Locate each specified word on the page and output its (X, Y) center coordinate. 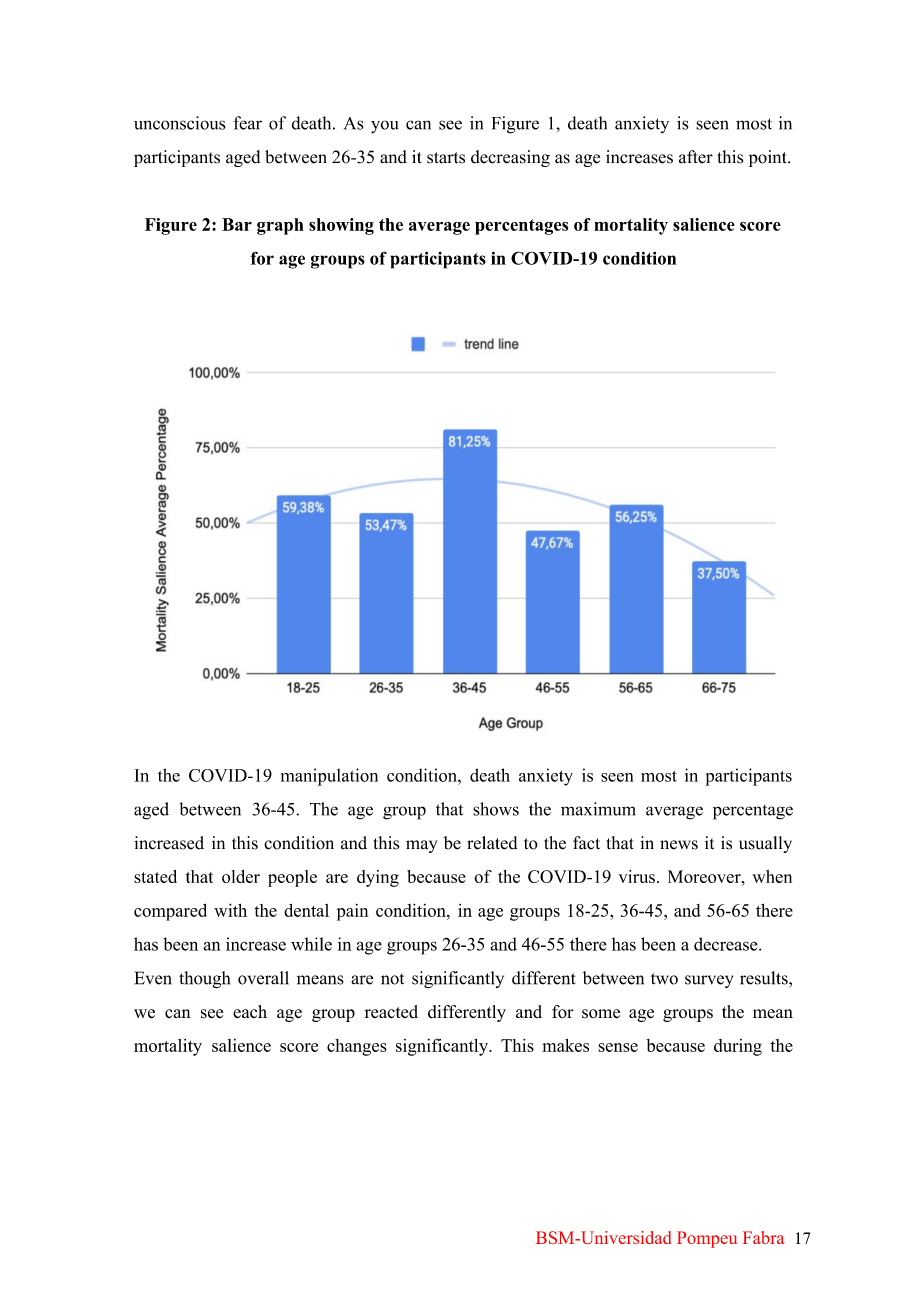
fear (247, 123)
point (769, 158)
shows (496, 809)
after (696, 157)
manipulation (329, 777)
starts (446, 158)
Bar (237, 224)
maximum (598, 809)
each (250, 1012)
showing (341, 226)
